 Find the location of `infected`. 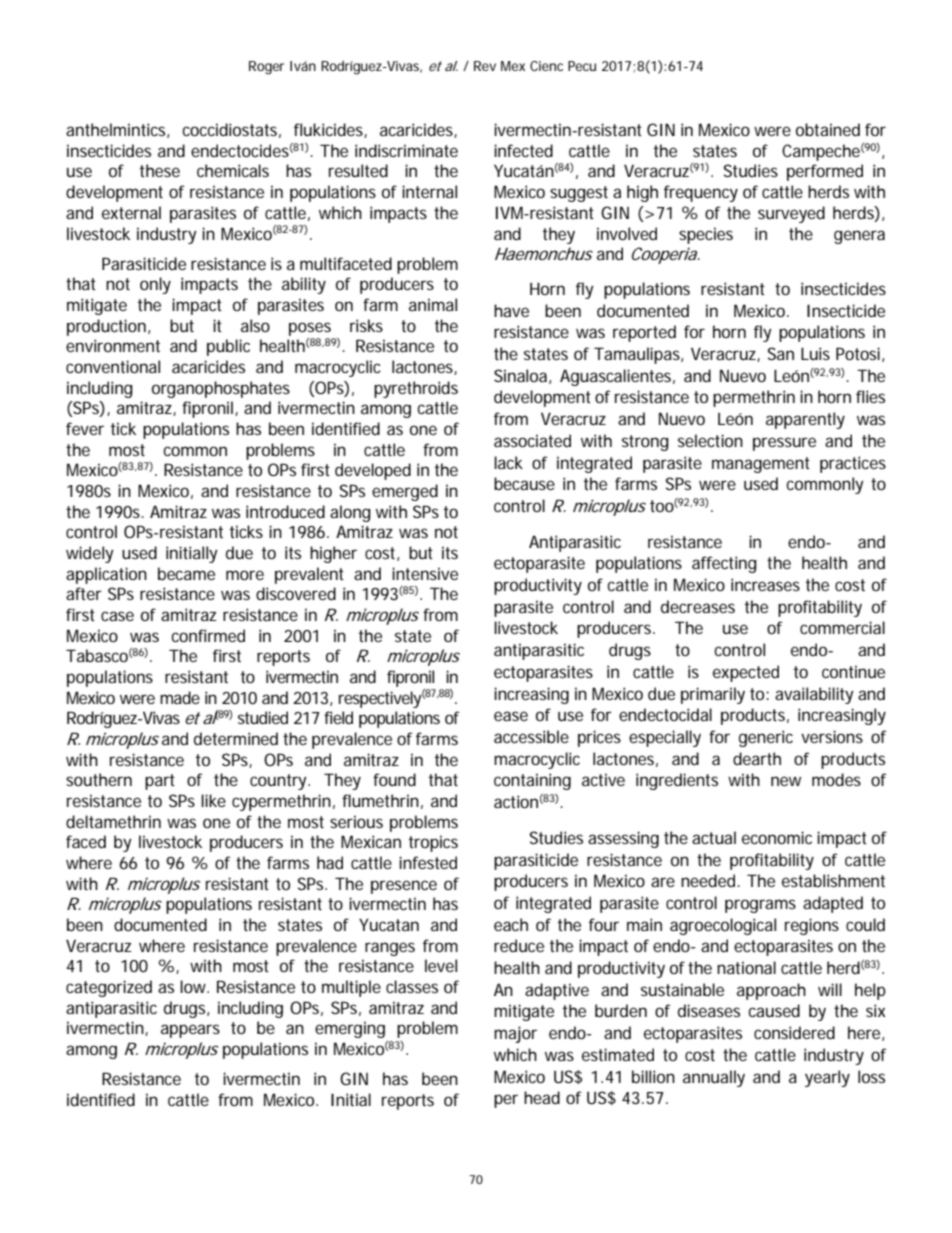

infected is located at coordinates (523, 150).
